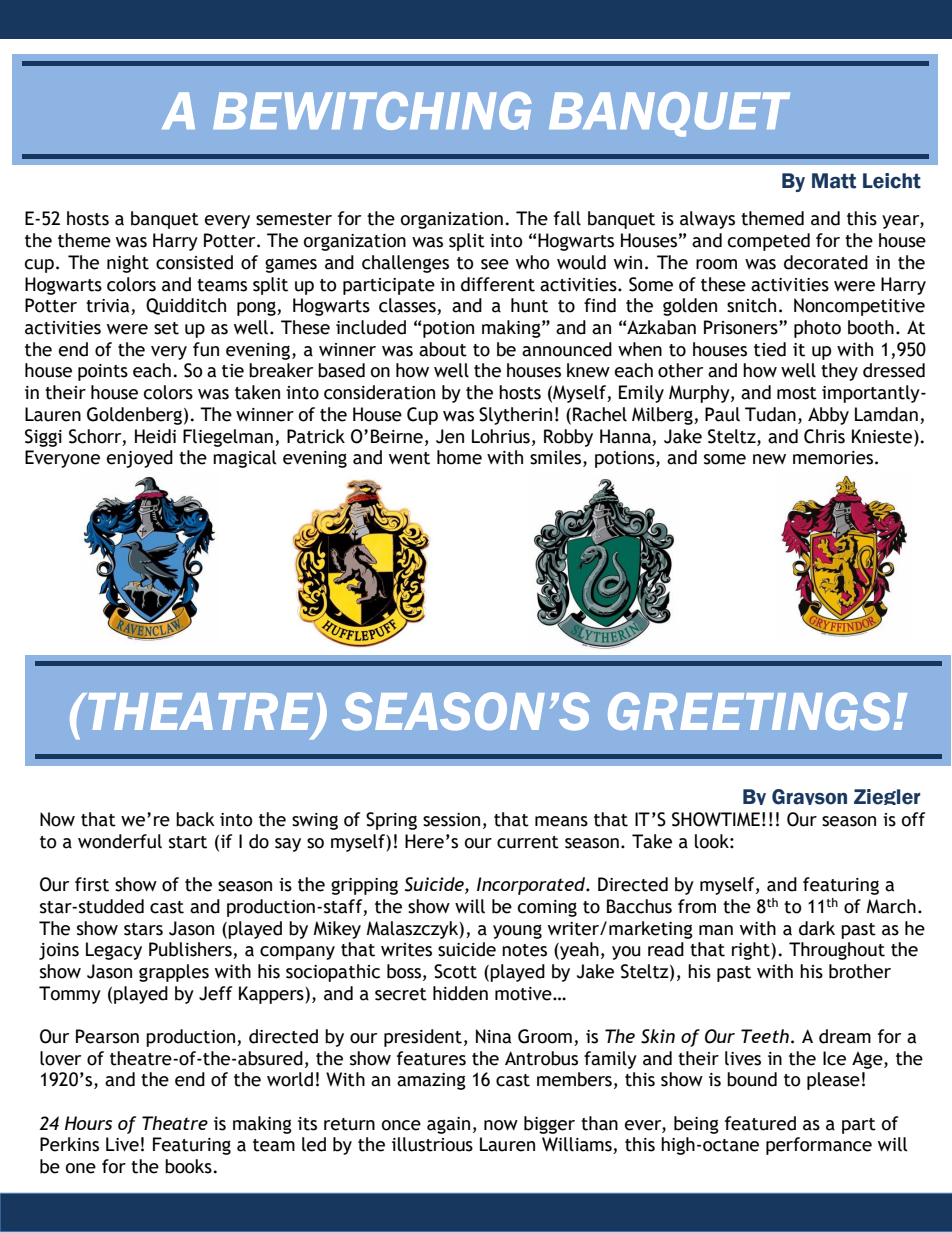 This screenshot has width=952, height=1233. I want to click on points, so click(103, 372).
